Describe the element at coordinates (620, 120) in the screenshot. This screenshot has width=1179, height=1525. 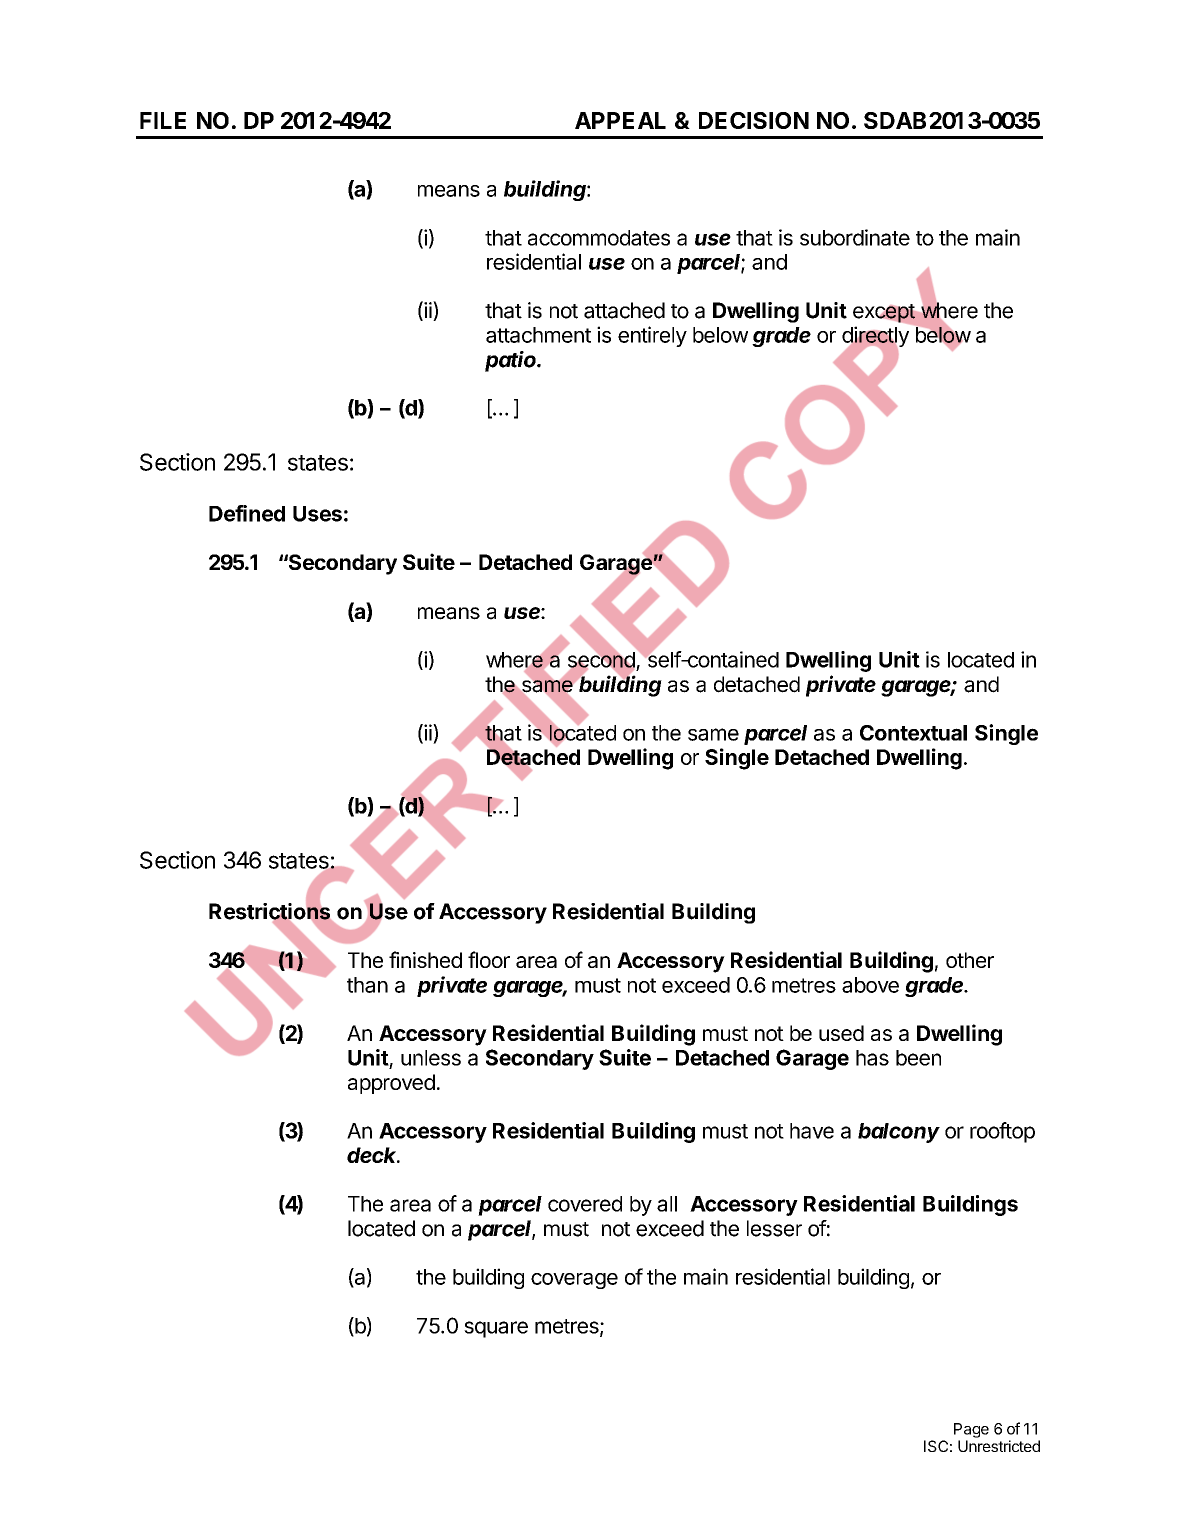
I see `APPEAL` at that location.
